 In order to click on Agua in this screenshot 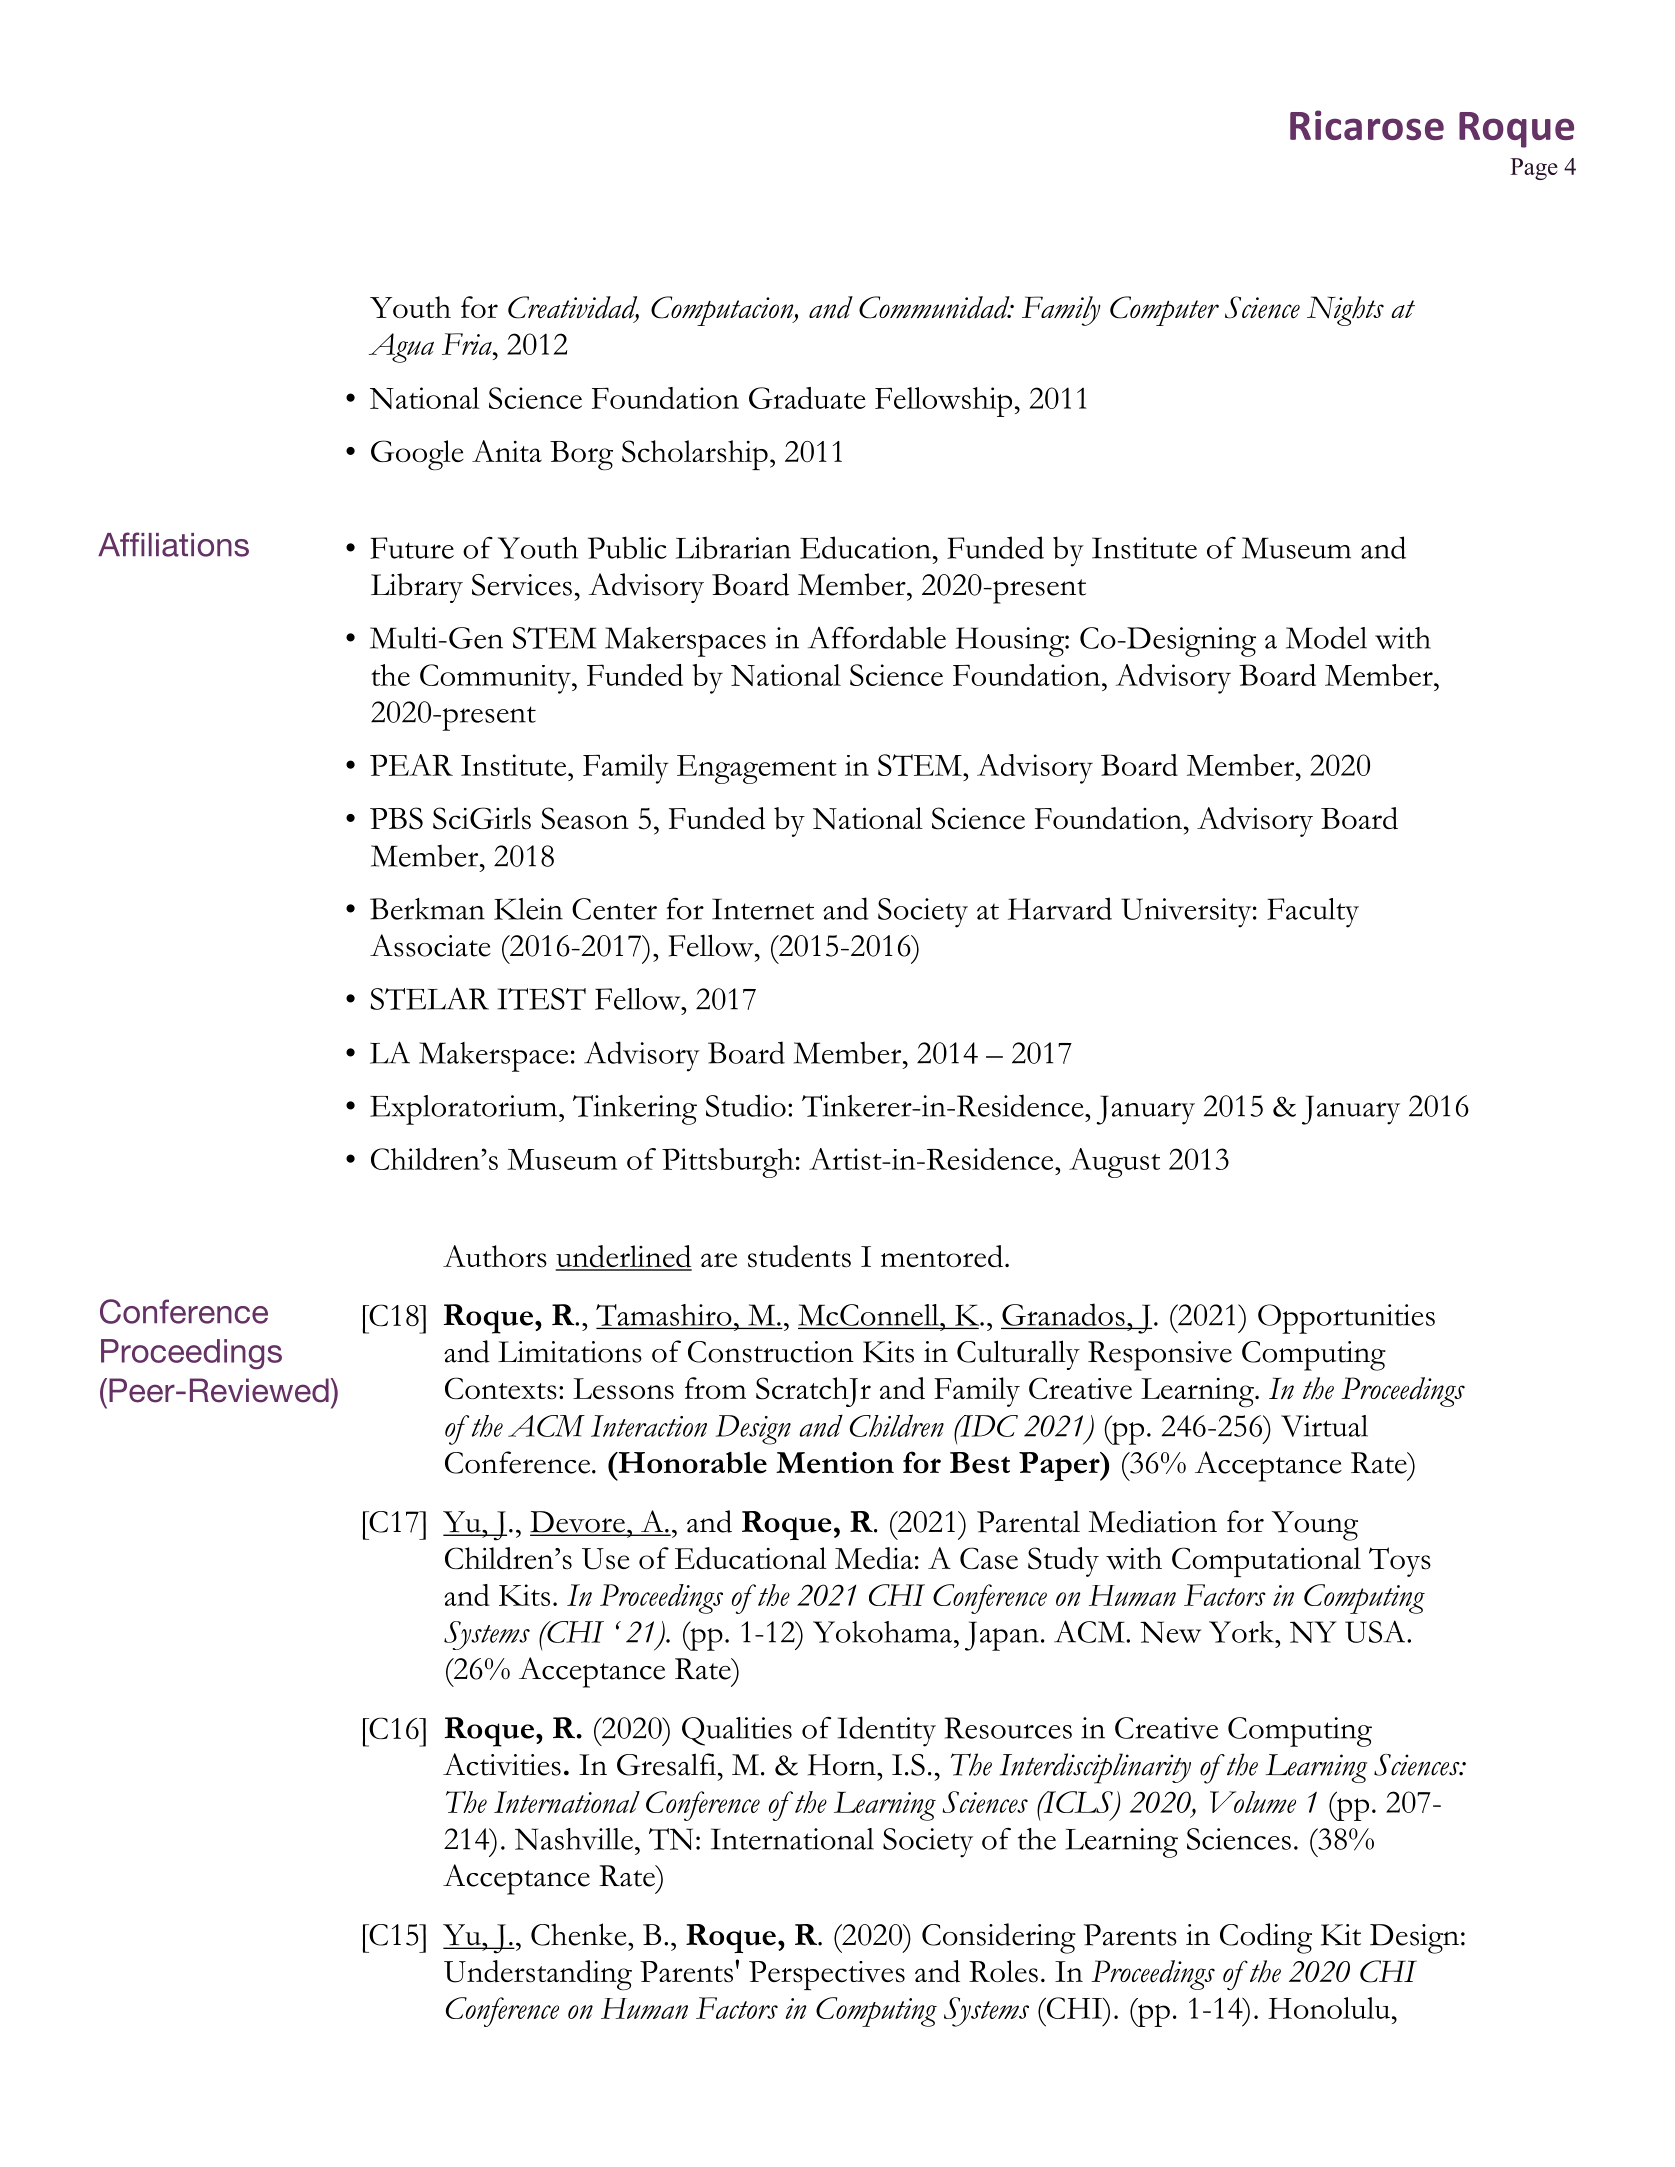, I will do `click(401, 348)`.
